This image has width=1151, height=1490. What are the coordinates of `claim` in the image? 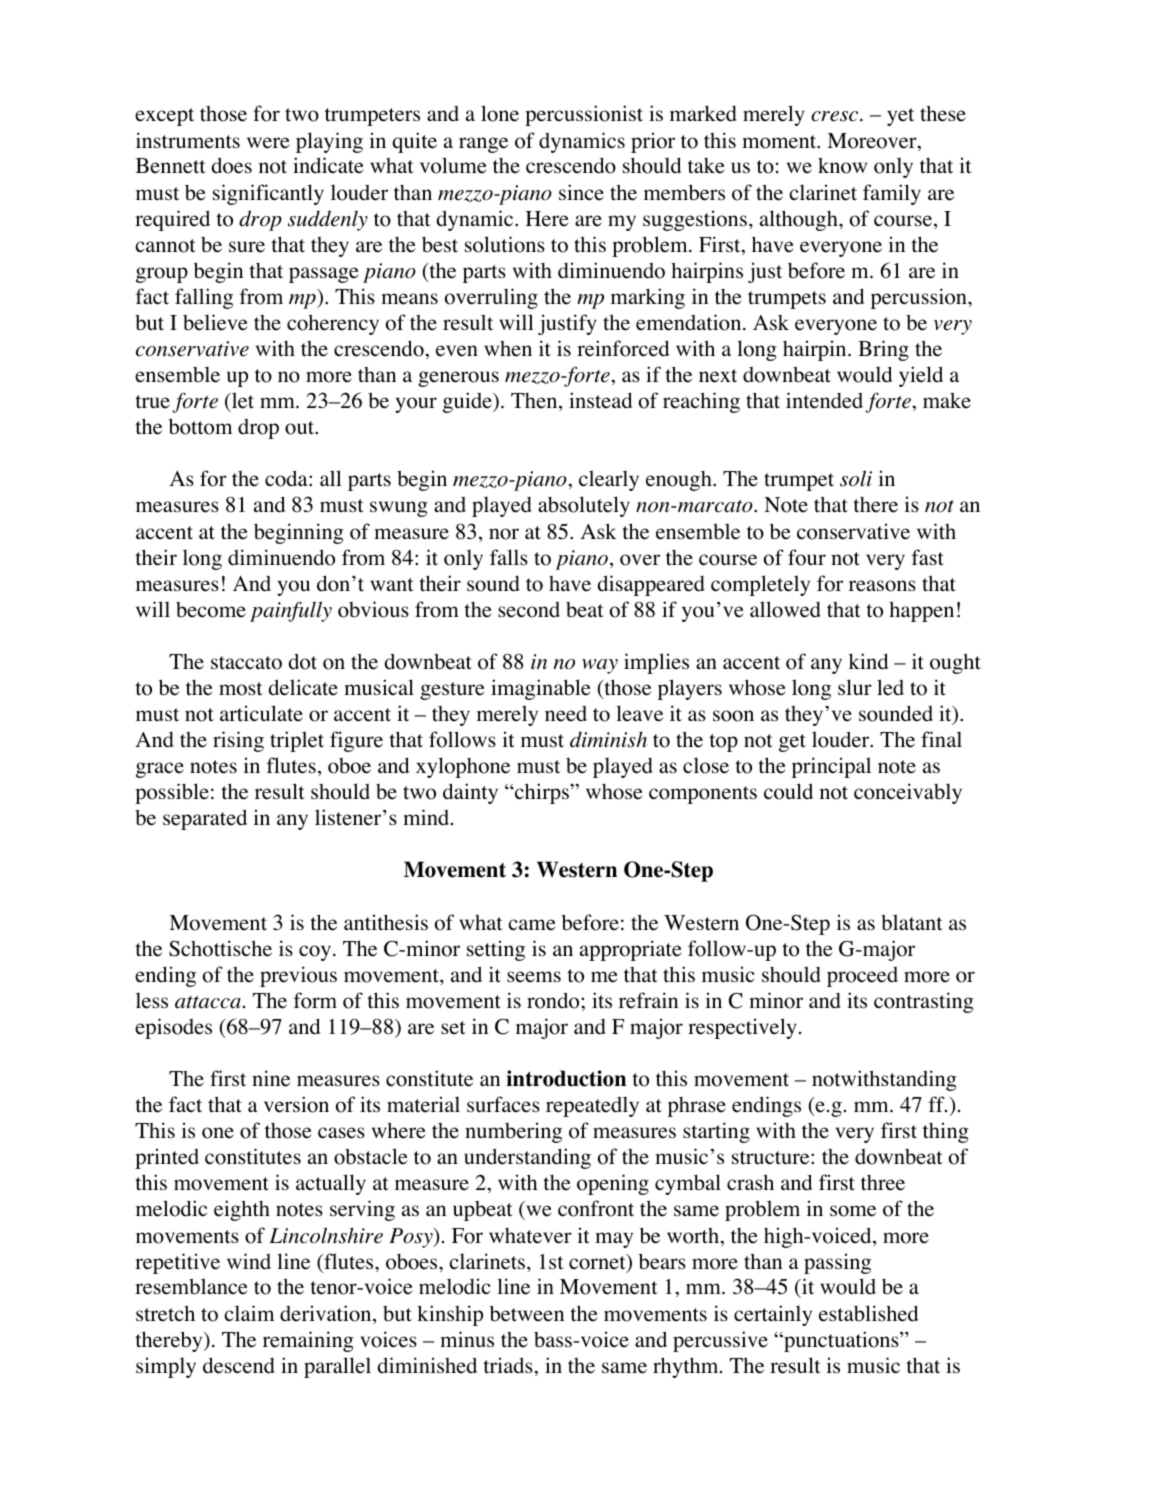 It's located at (249, 1313).
